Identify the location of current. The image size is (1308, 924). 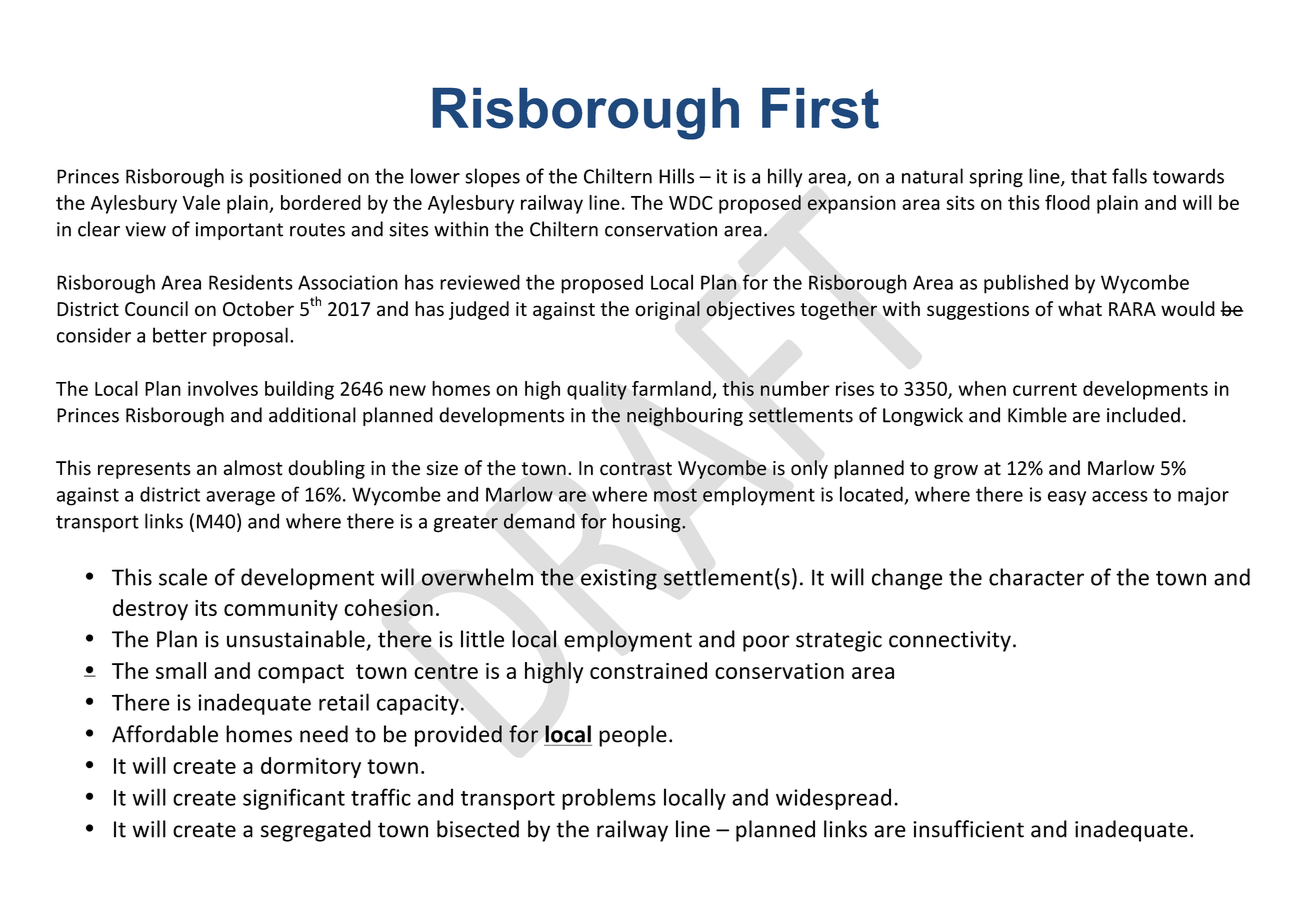
(1045, 389).
